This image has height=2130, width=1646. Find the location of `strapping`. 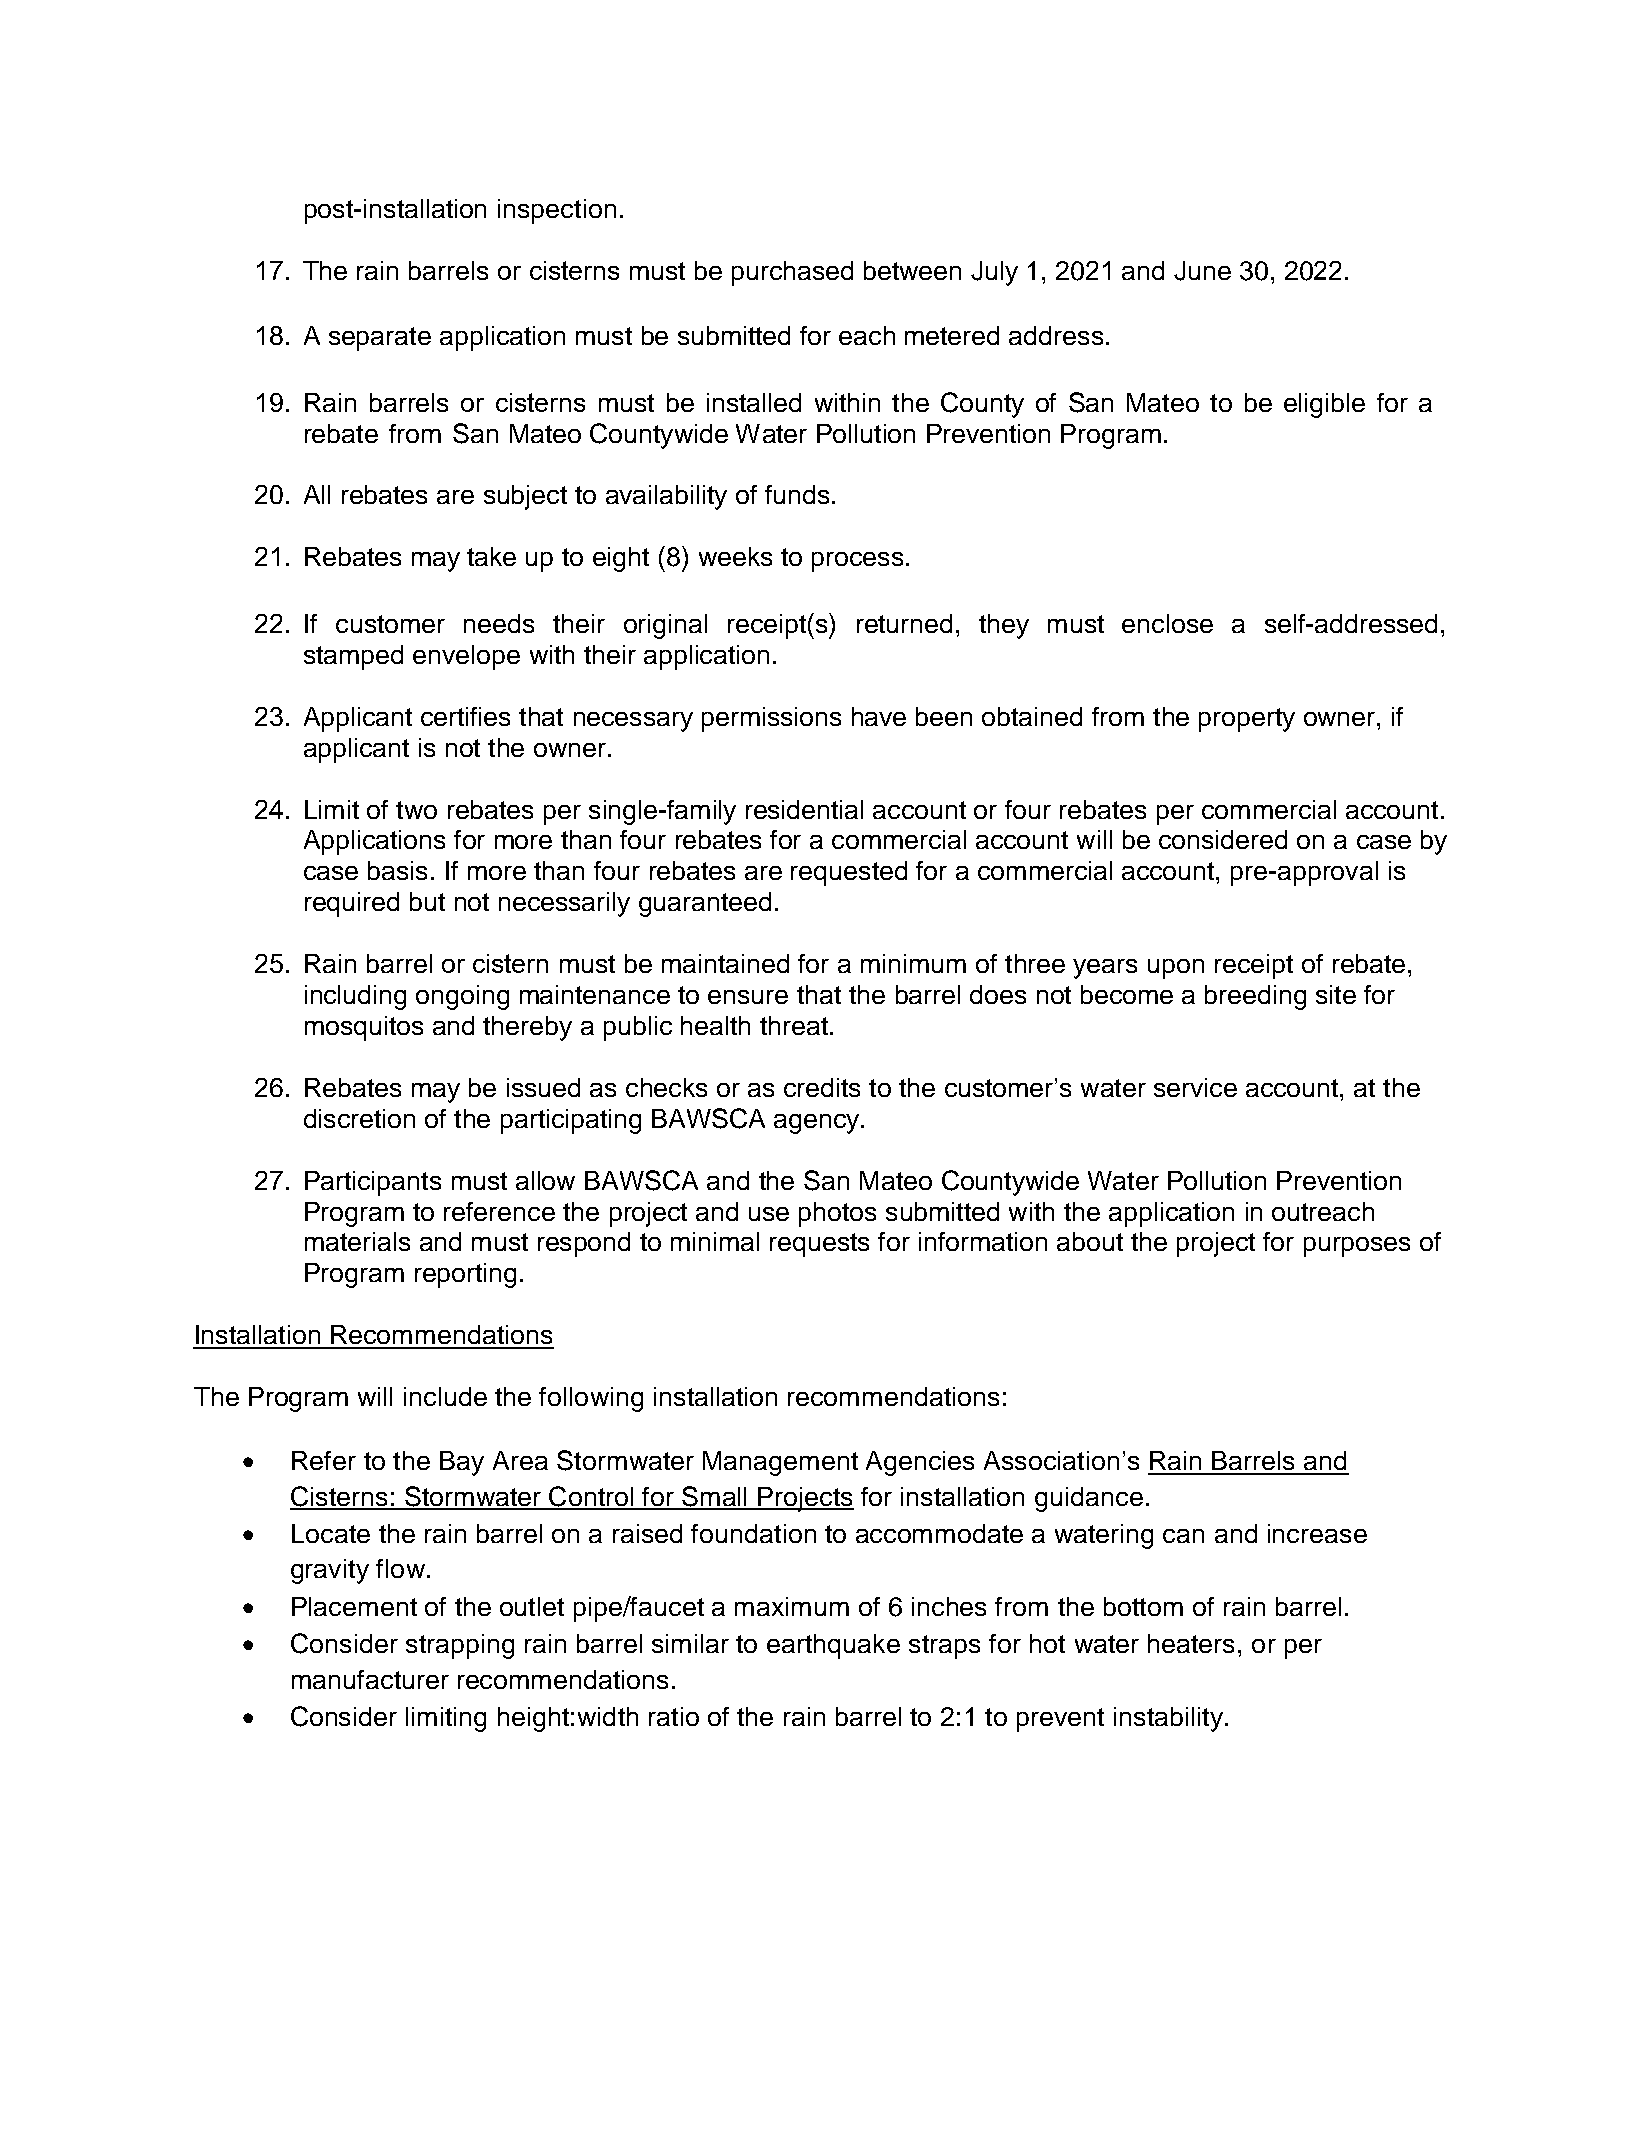

strapping is located at coordinates (460, 1646).
